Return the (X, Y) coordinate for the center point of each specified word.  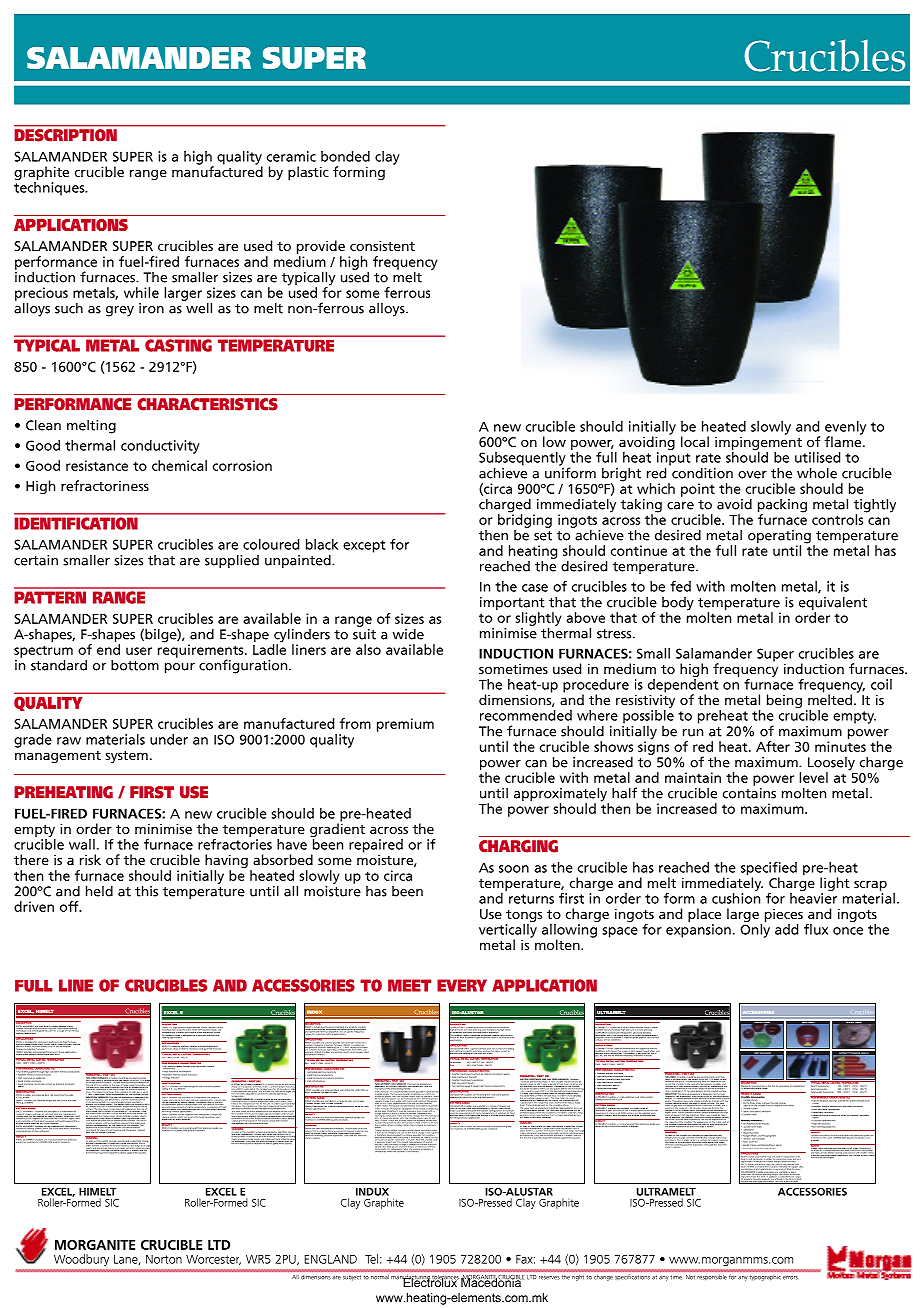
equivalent (833, 604)
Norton (164, 1259)
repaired (376, 846)
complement (798, 1086)
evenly (845, 429)
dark (47, 1095)
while (141, 292)
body (678, 605)
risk (90, 859)
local (695, 441)
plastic (308, 173)
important (512, 605)
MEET (409, 985)
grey (120, 311)
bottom (135, 665)
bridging (525, 520)
